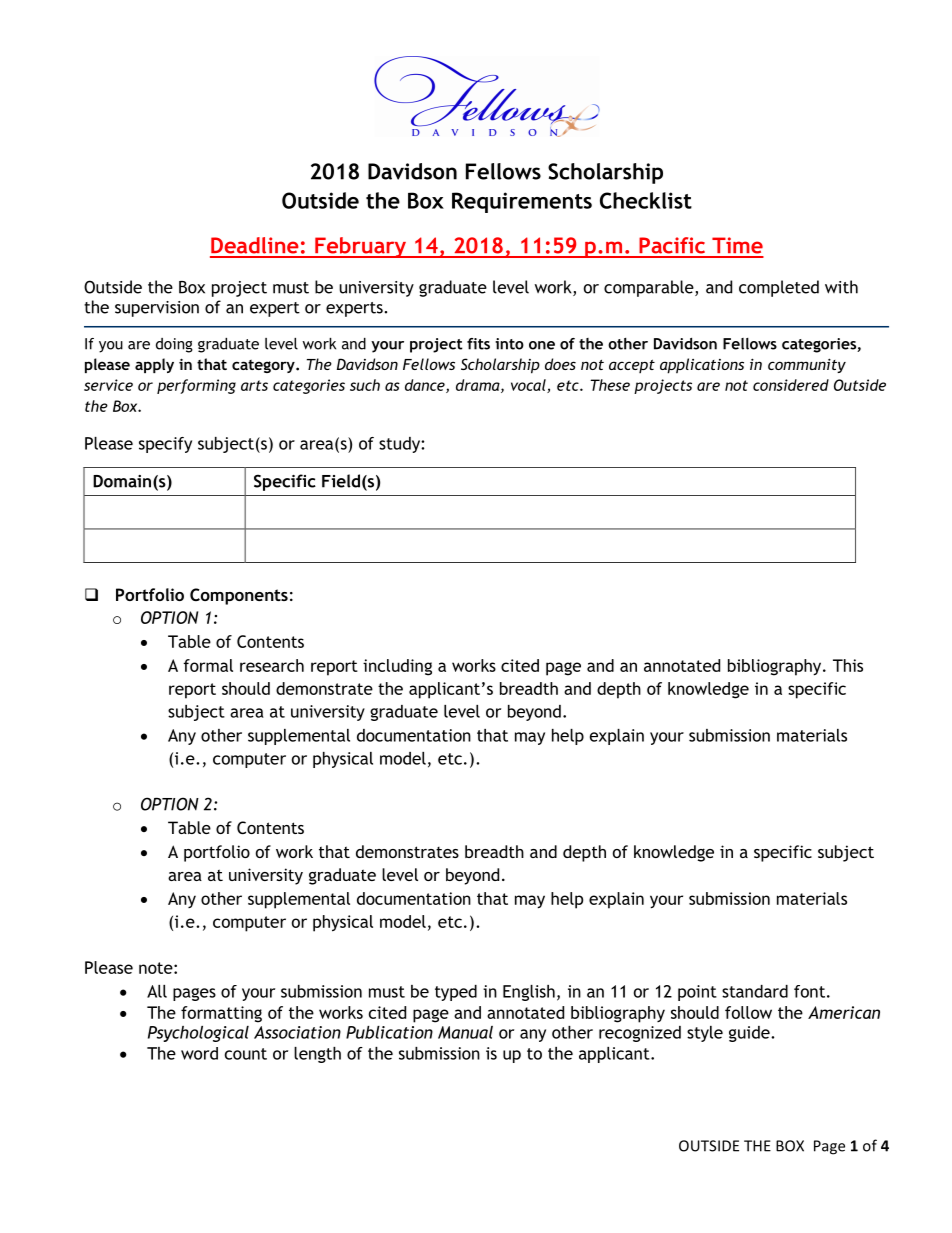 The width and height of the image is (952, 1233). Describe the element at coordinates (791, 385) in the image. I see `considered` at that location.
